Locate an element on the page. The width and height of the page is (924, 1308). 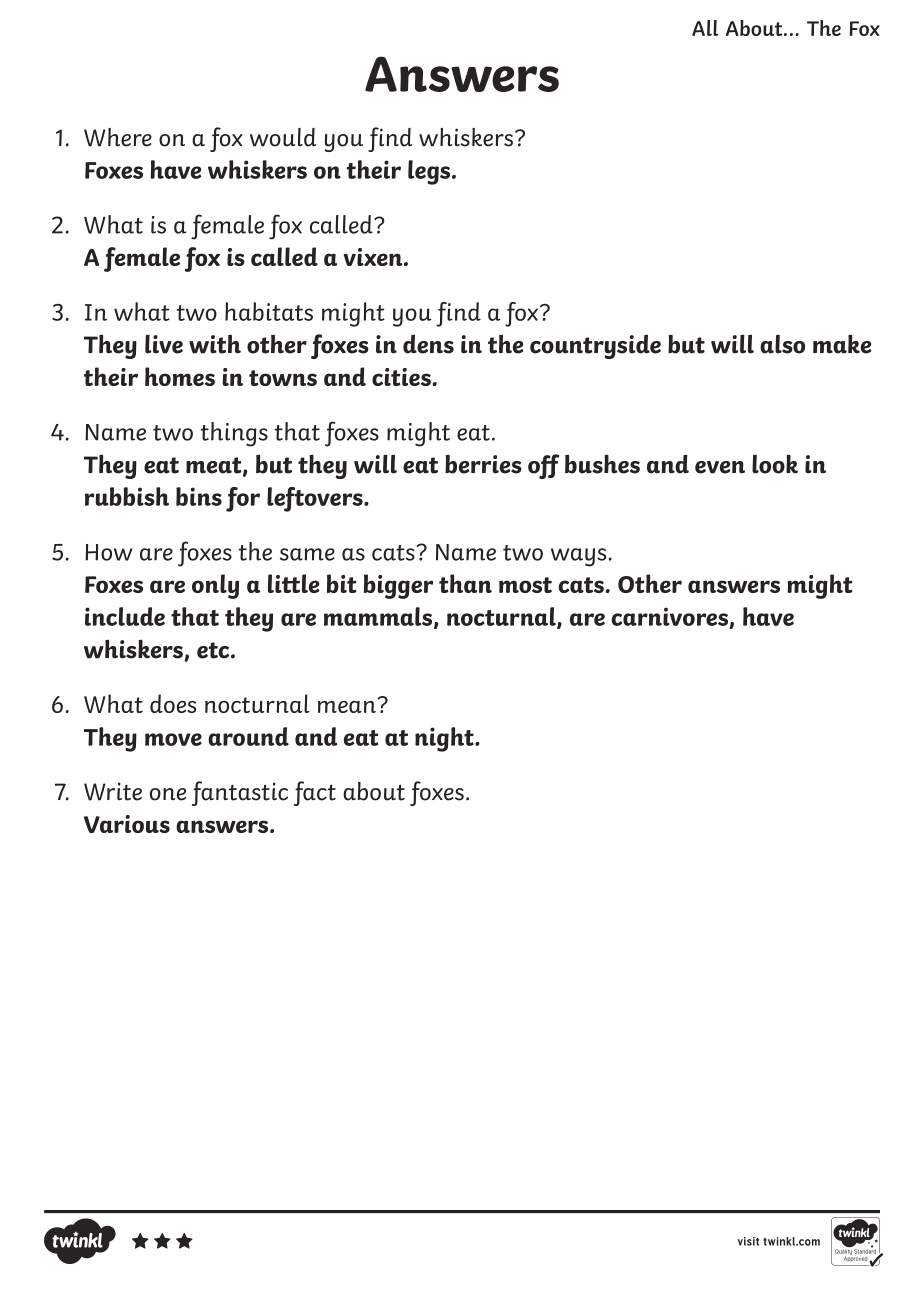
berries is located at coordinates (483, 464).
